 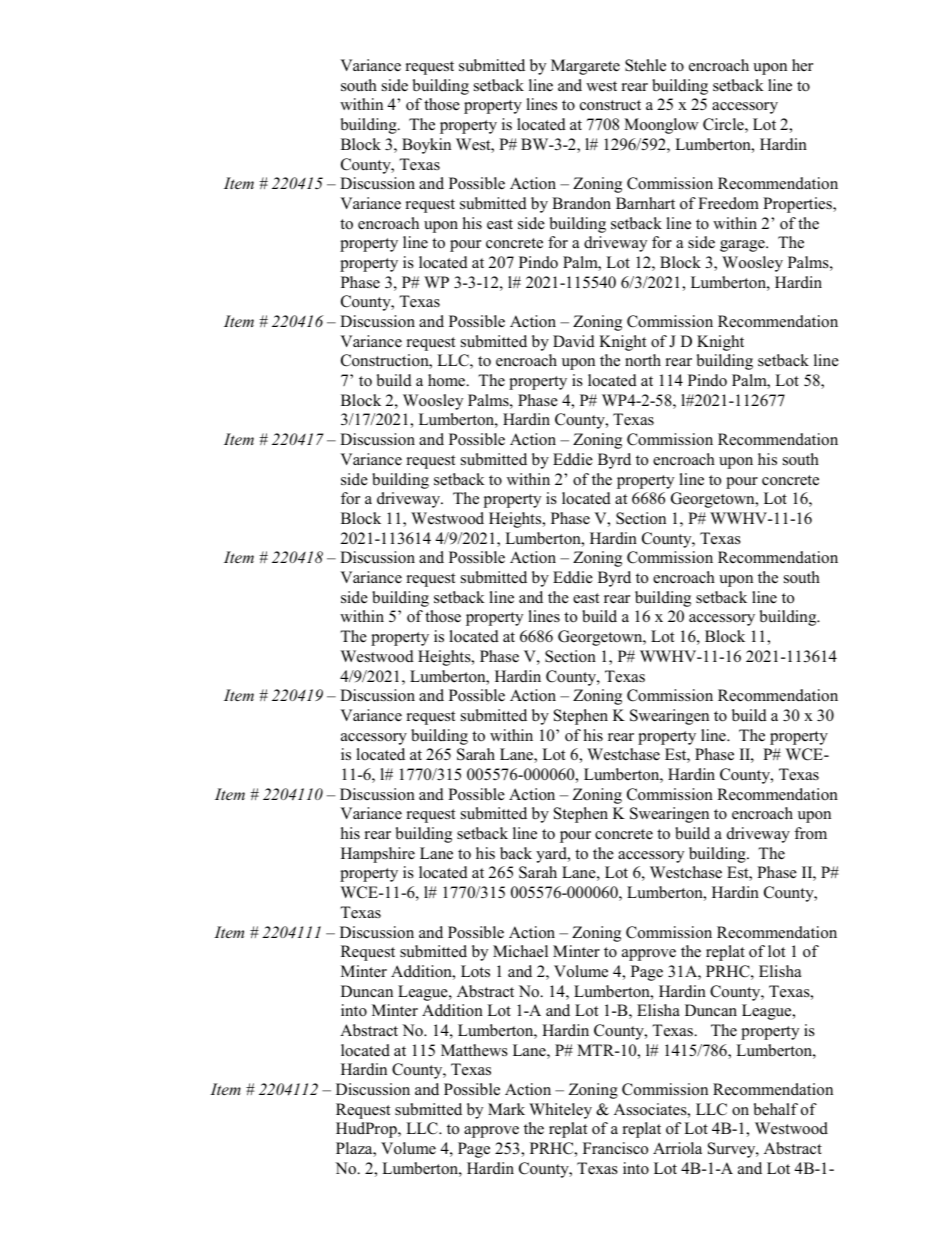 I want to click on from, so click(x=810, y=833).
